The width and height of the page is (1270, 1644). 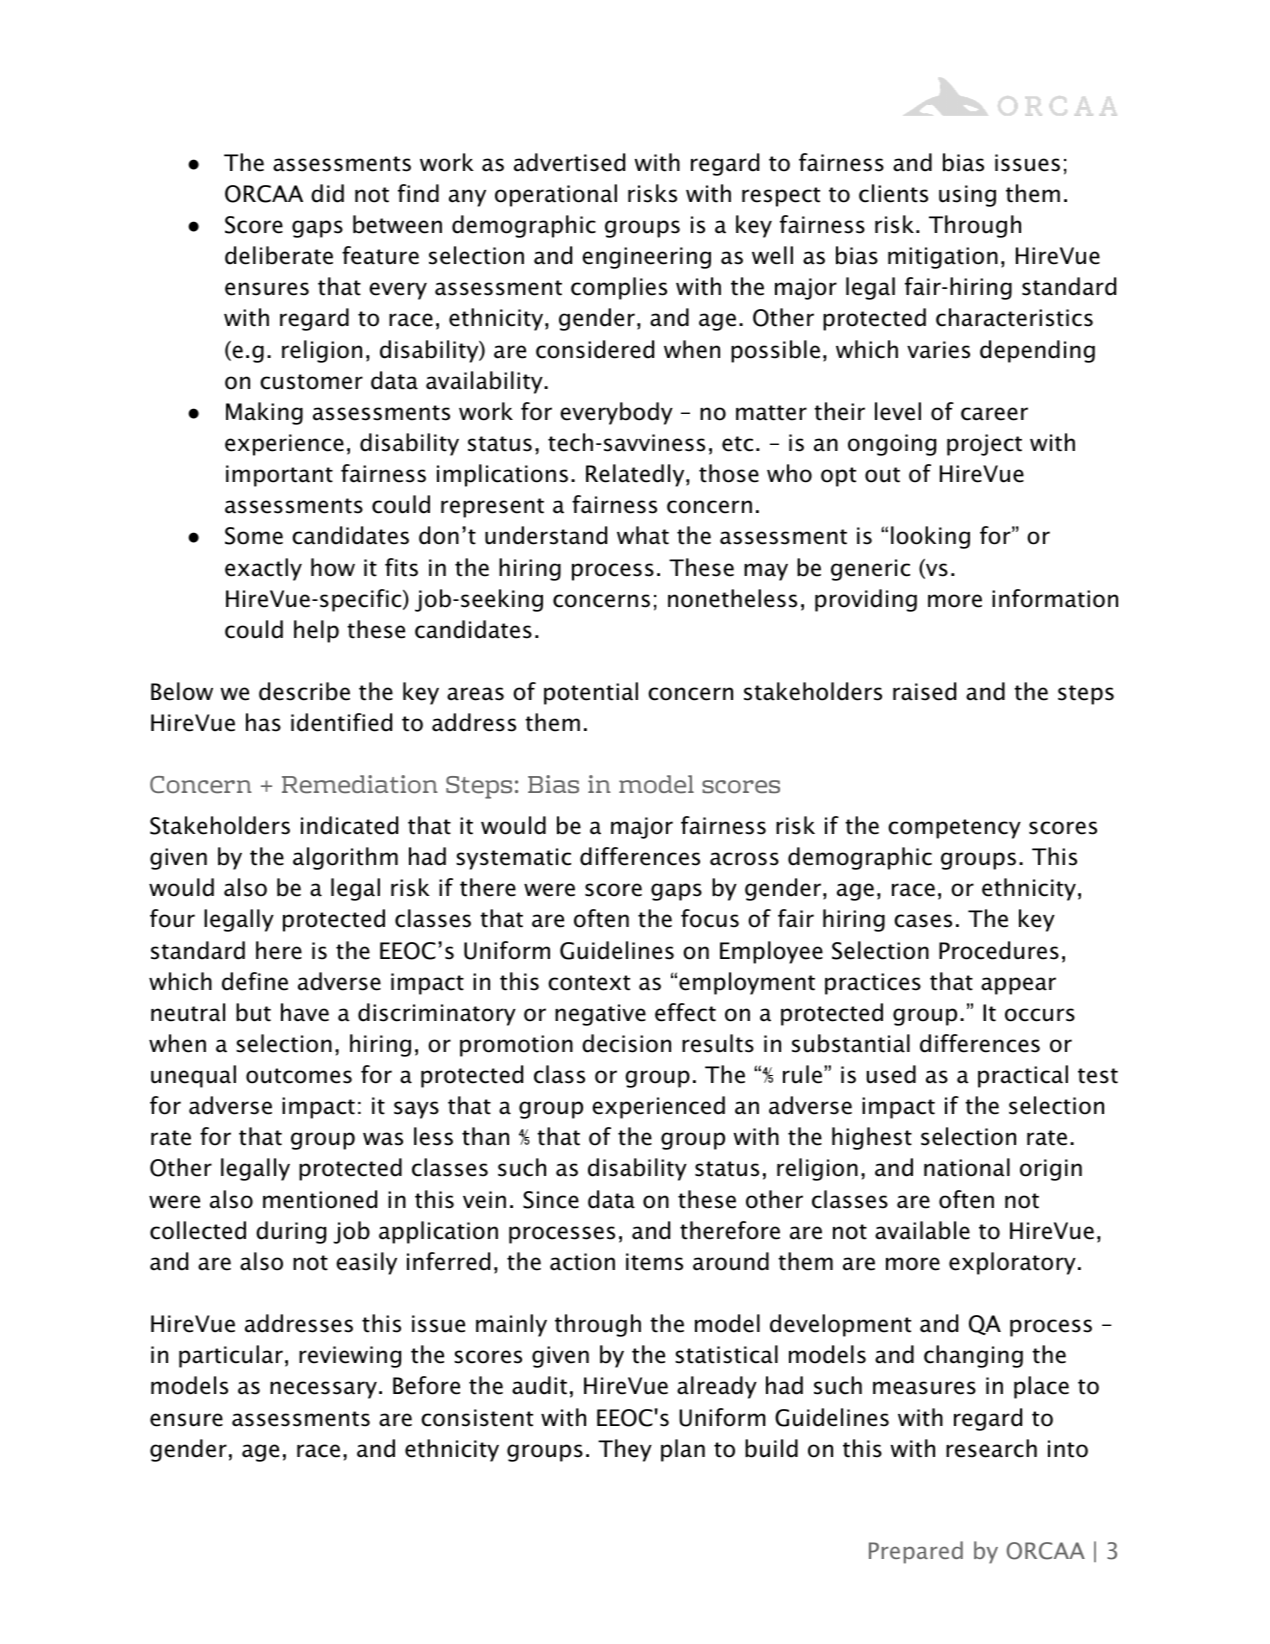 What do you see at coordinates (954, 829) in the page?
I see `competency` at bounding box center [954, 829].
